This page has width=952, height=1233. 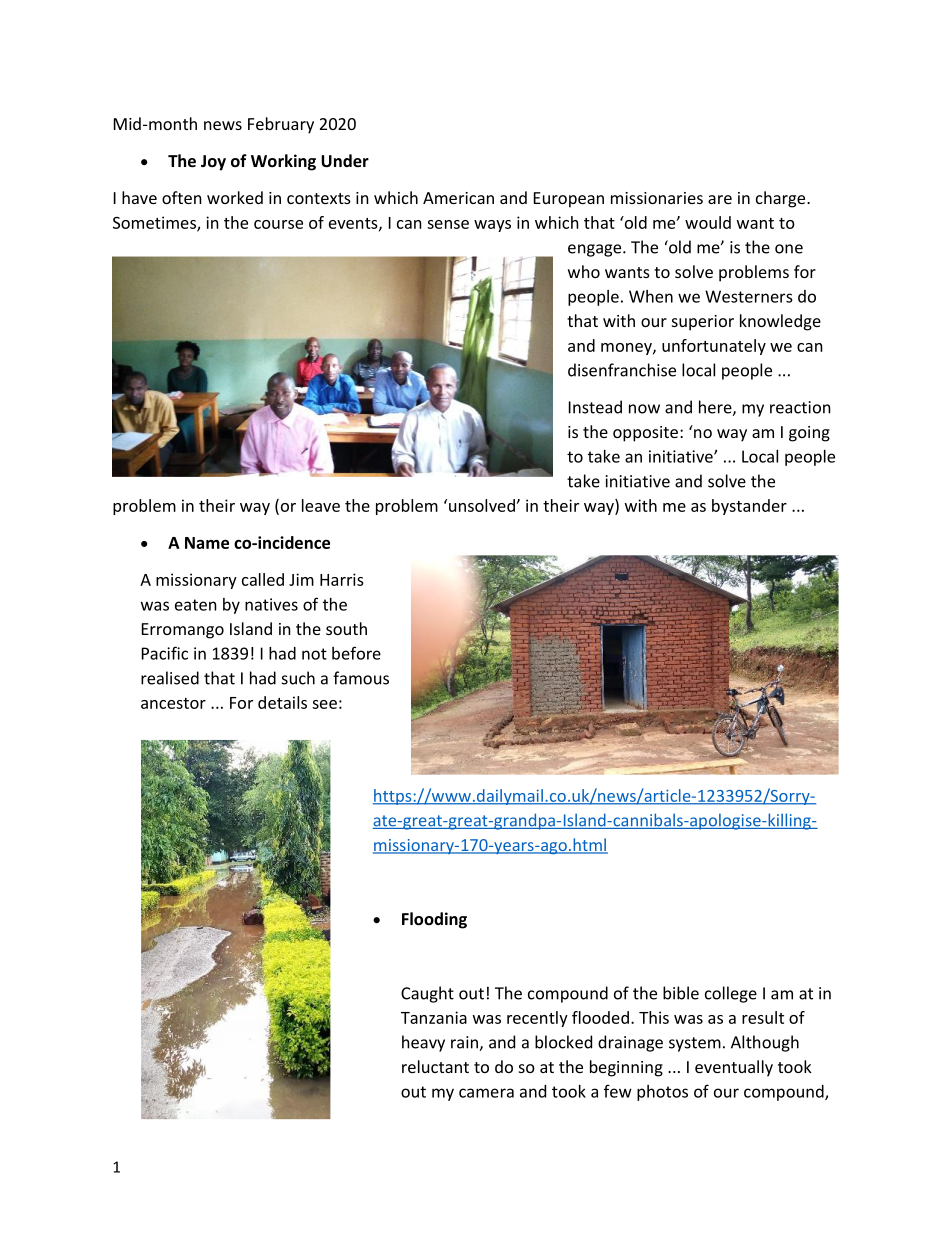 I want to click on south, so click(x=346, y=628).
